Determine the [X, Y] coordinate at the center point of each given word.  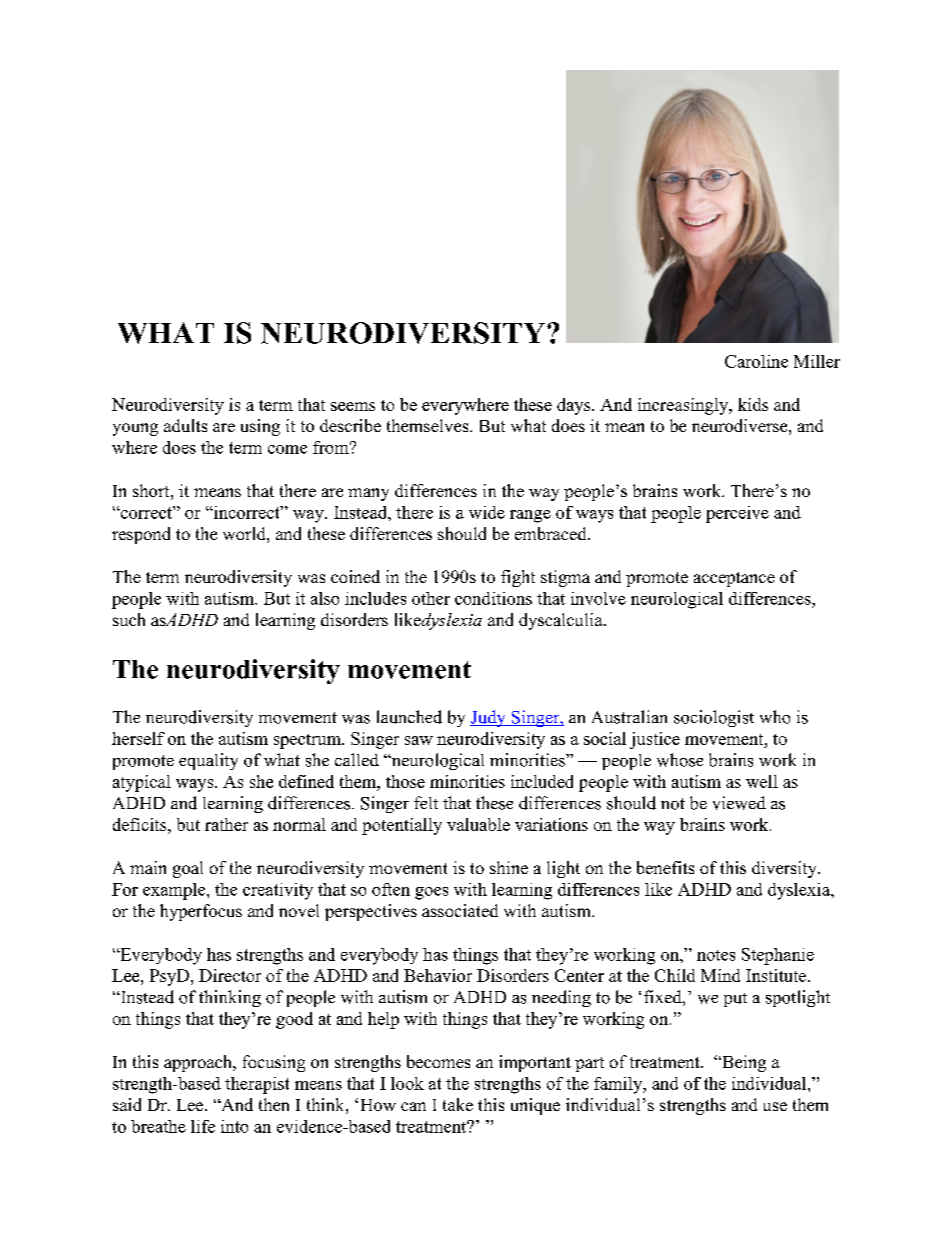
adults [185, 425]
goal [188, 869]
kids [753, 404]
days [575, 406]
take [458, 1104]
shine [509, 867]
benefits [665, 867]
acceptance [734, 579]
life [203, 1126]
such [129, 619]
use [775, 1106]
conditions [493, 598]
